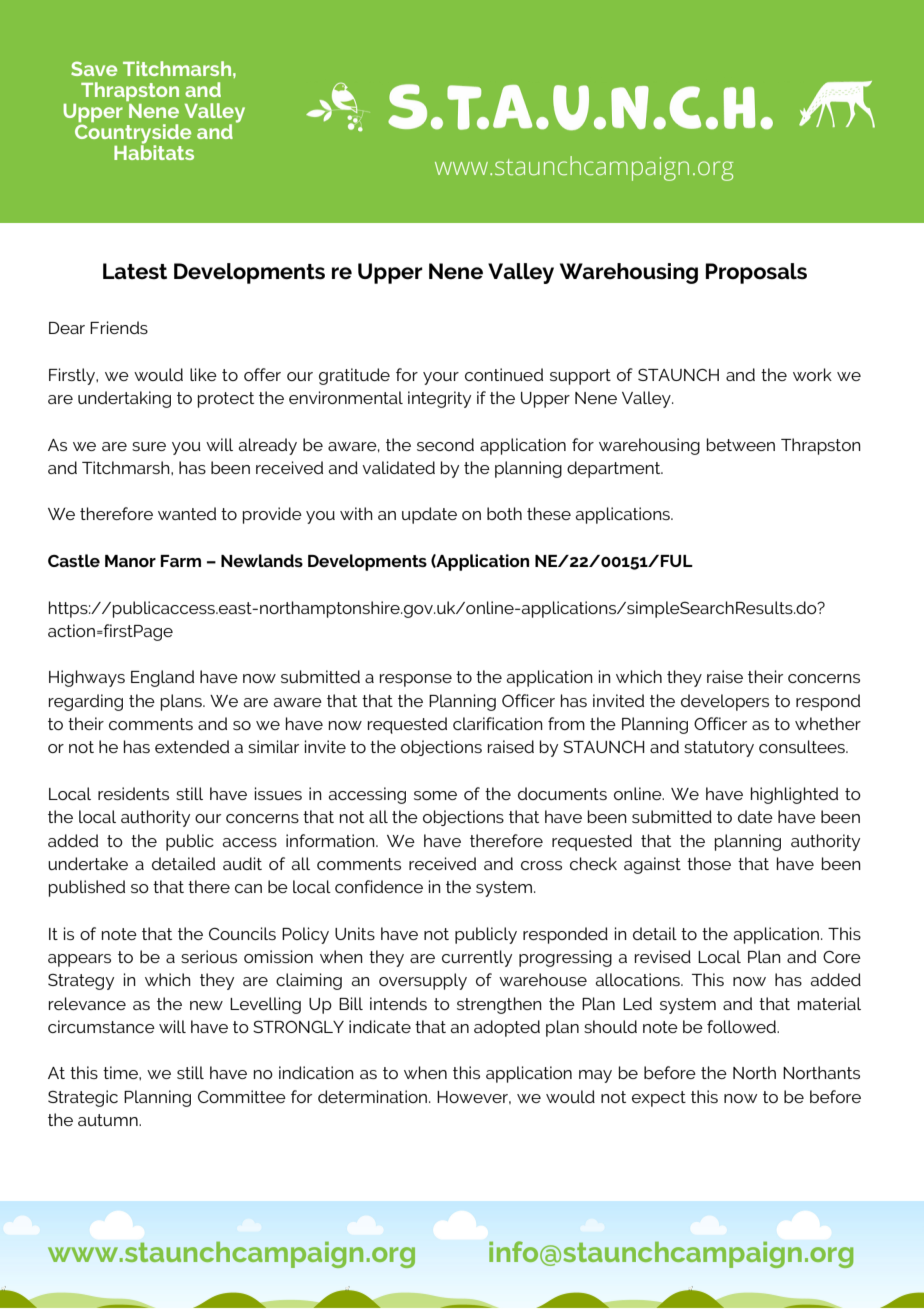 The height and width of the screenshot is (1309, 924). What do you see at coordinates (154, 151) in the screenshot?
I see `Habitats` at bounding box center [154, 151].
